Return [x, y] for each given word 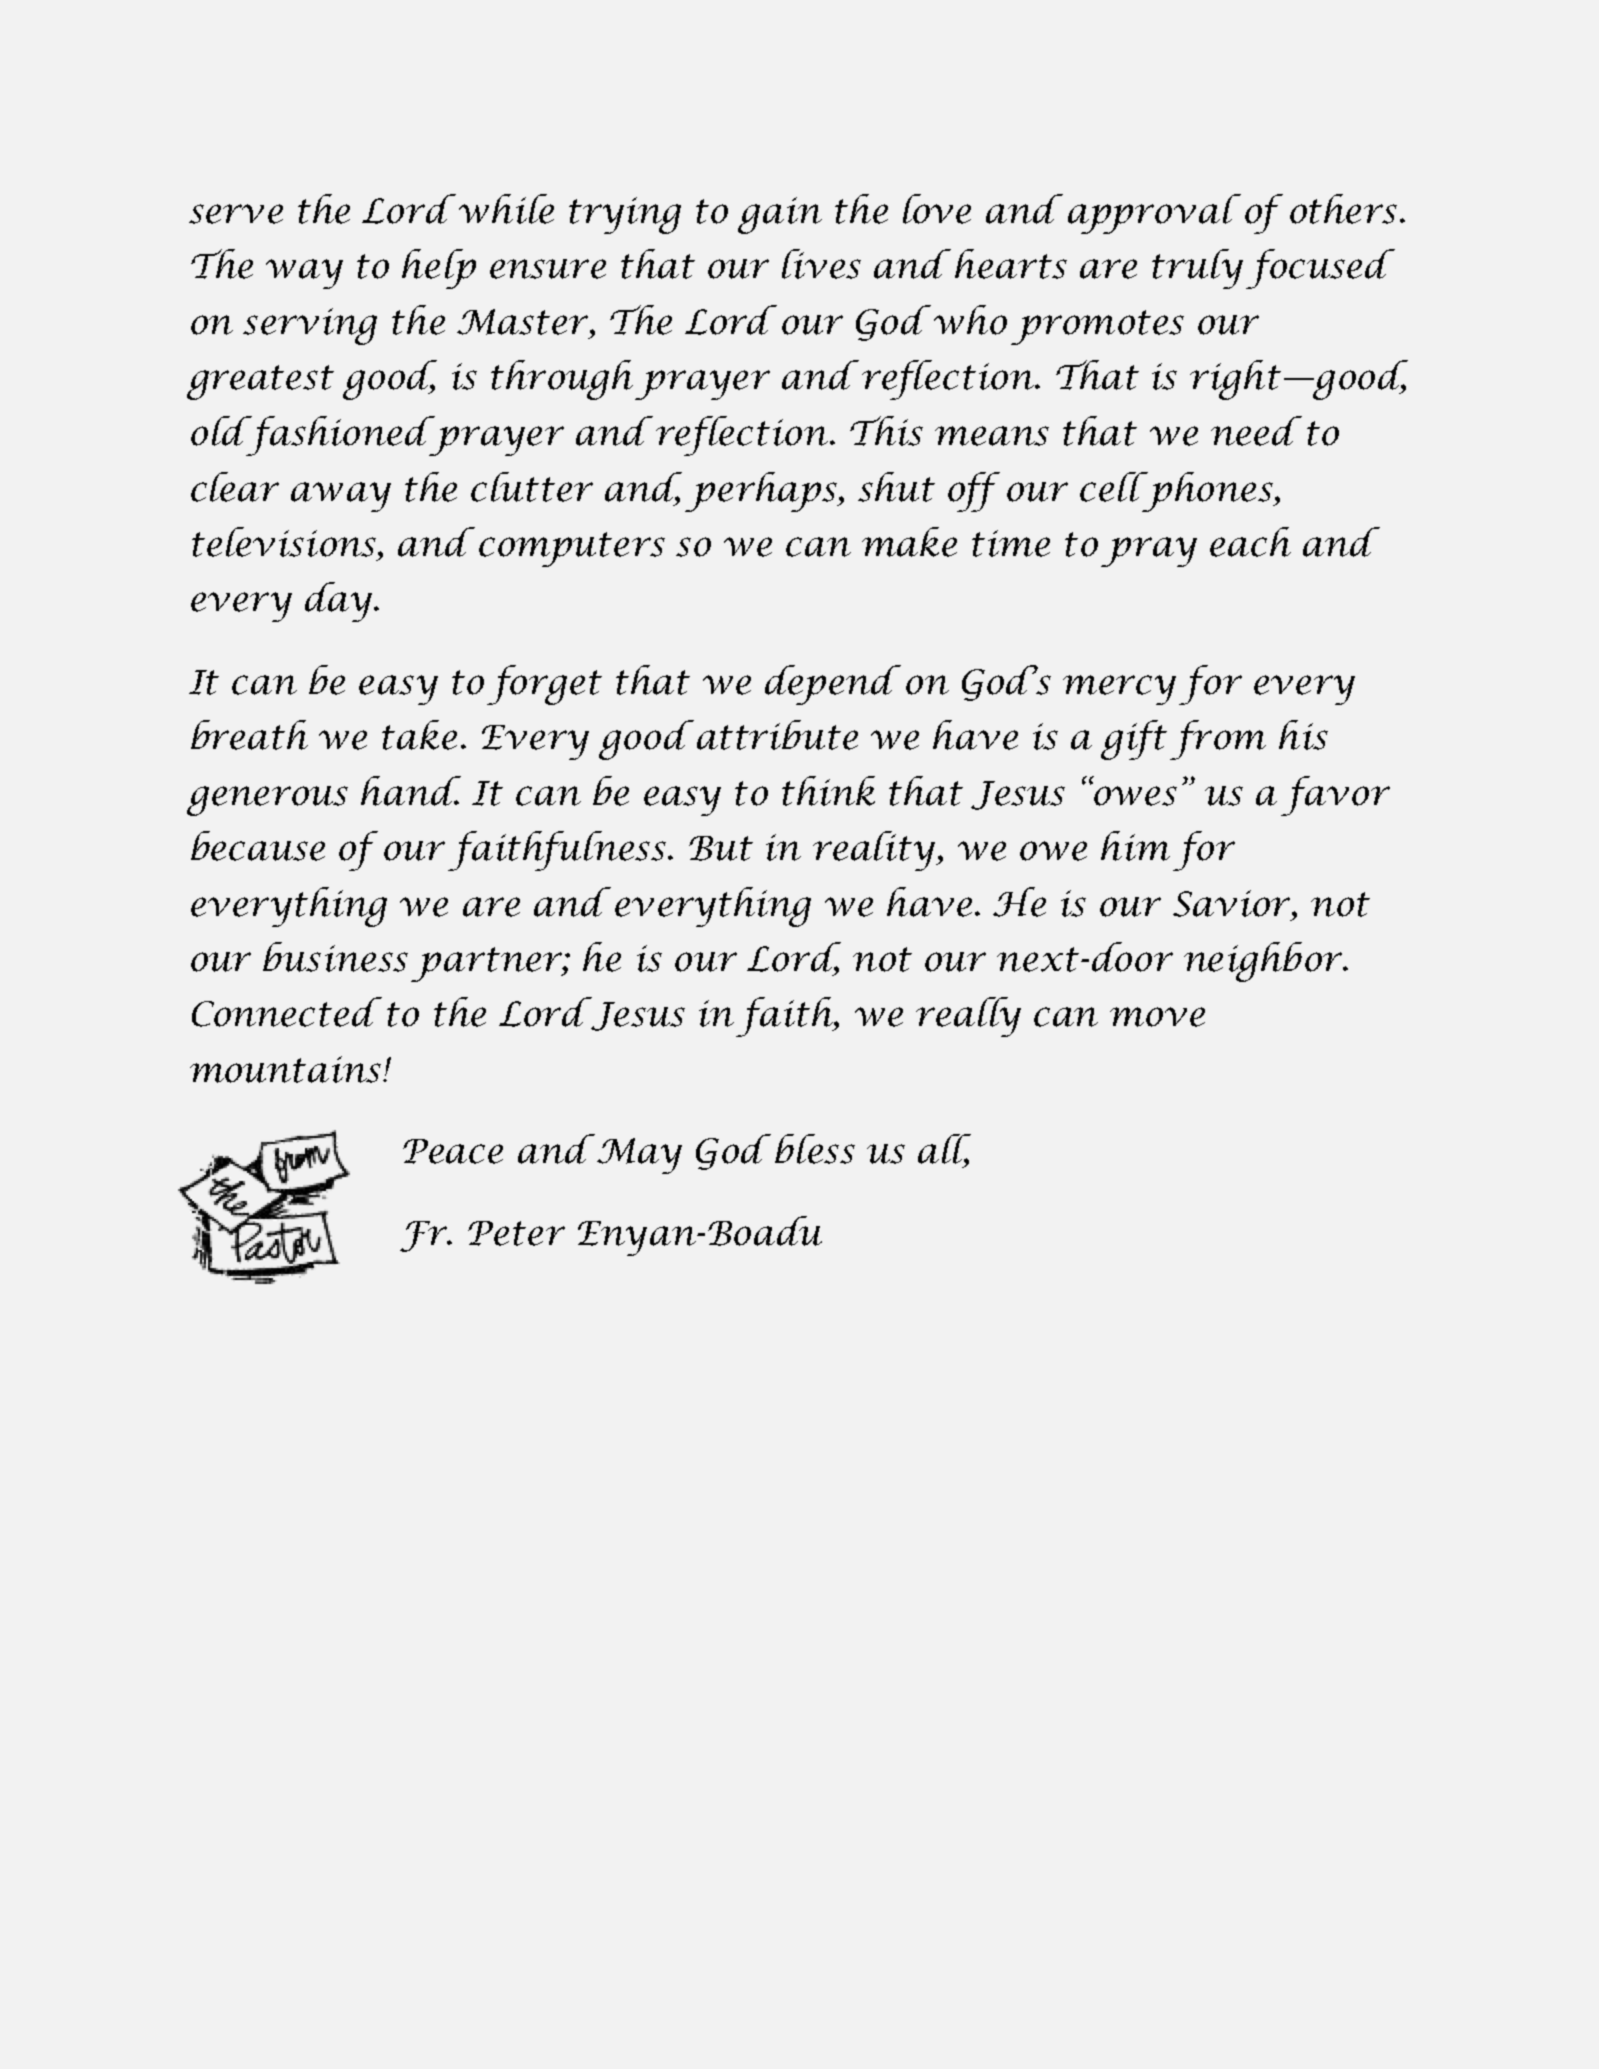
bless [815, 1149]
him [1135, 846]
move [1157, 1017]
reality [875, 851]
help [439, 269]
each [1250, 542]
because [258, 846]
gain [780, 215]
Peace [453, 1151]
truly [1197, 269]
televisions [285, 542]
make [909, 542]
